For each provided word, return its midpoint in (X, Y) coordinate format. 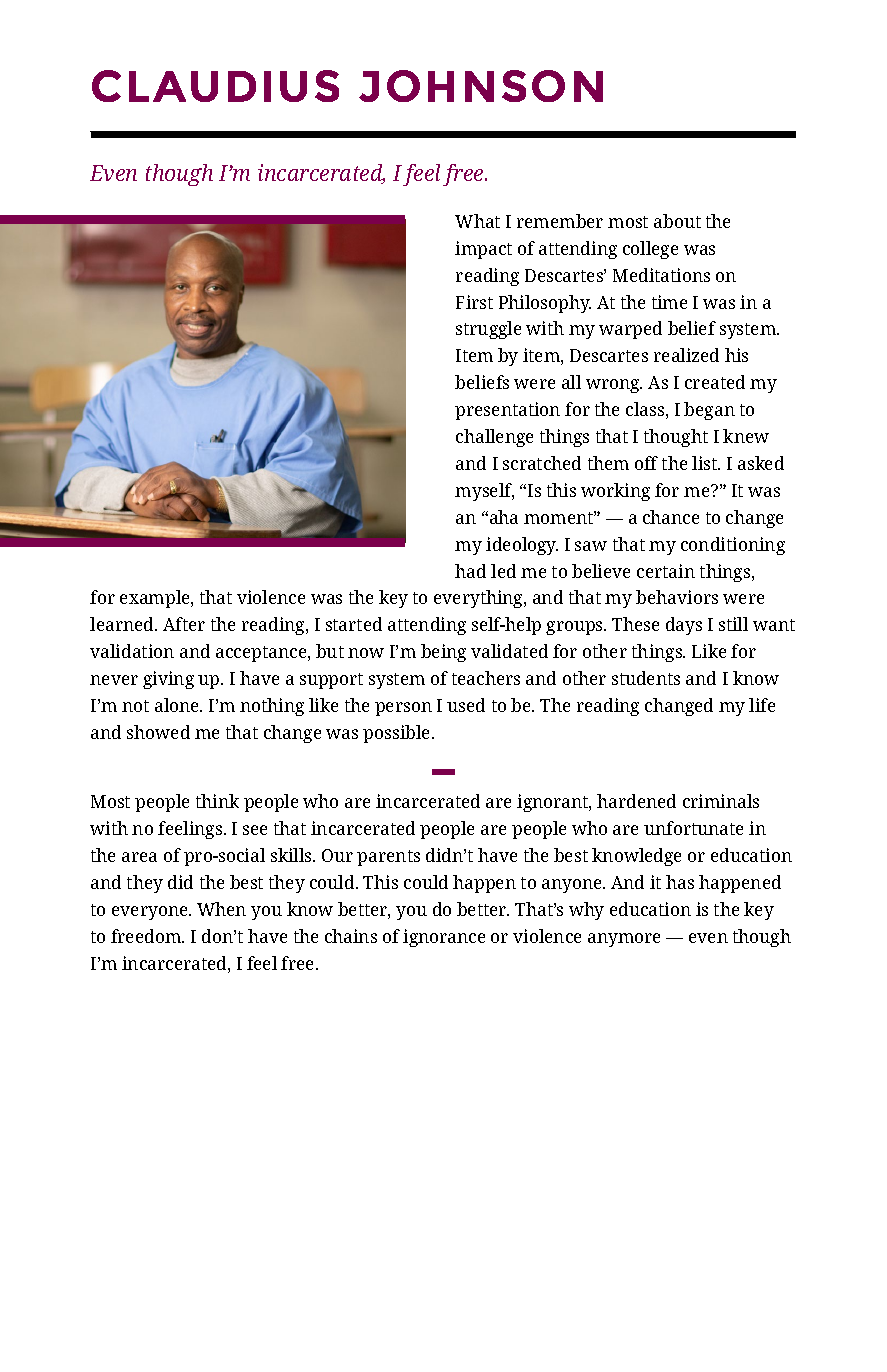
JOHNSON (481, 86)
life (762, 705)
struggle (488, 330)
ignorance (444, 938)
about (677, 221)
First (474, 302)
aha (504, 517)
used (466, 705)
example (156, 599)
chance (671, 517)
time (669, 302)
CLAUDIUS (215, 86)
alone (178, 705)
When (221, 909)
